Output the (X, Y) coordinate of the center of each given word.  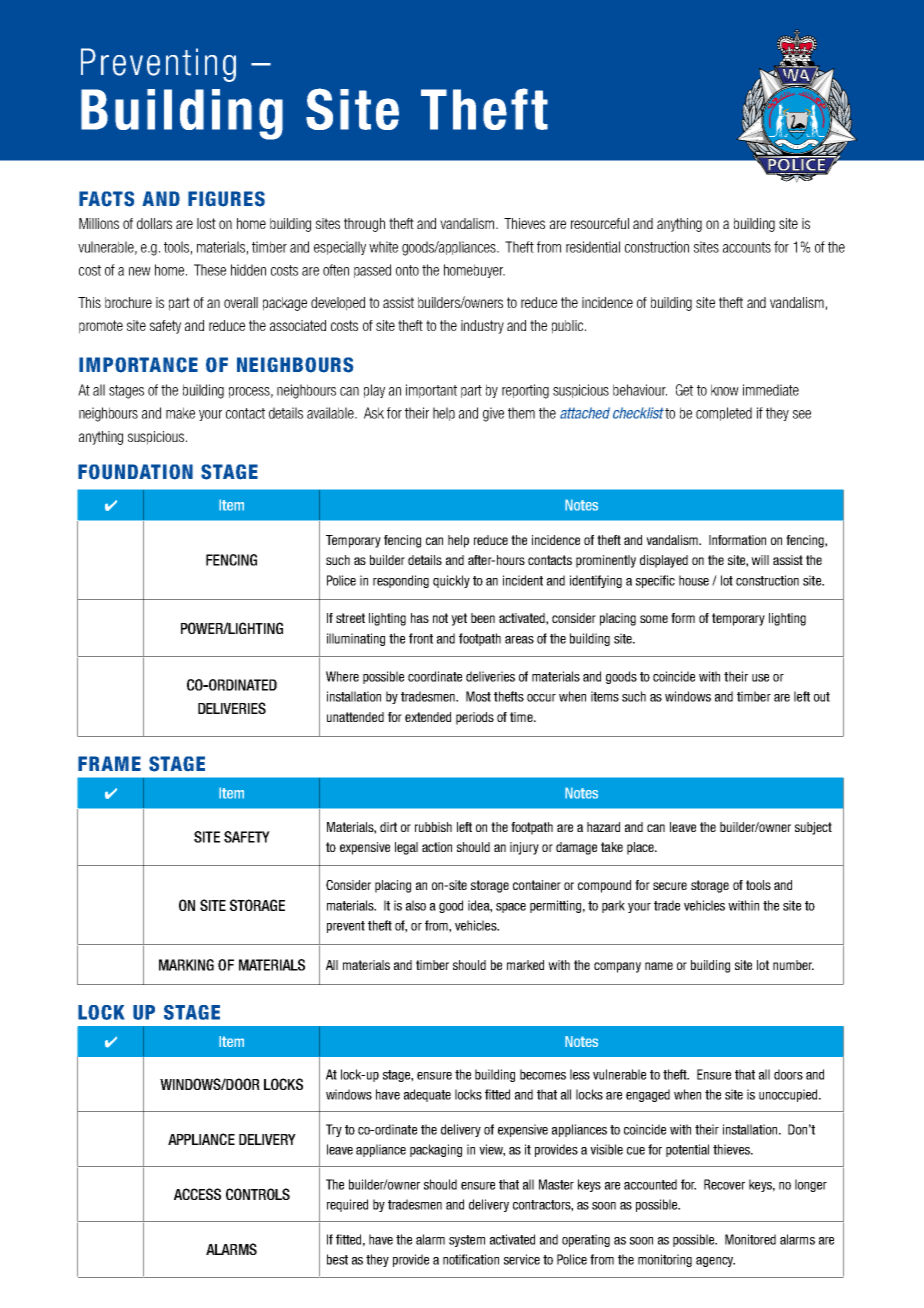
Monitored (750, 1239)
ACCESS (197, 1194)
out (822, 697)
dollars (154, 223)
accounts (747, 247)
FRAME (109, 763)
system (467, 1241)
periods (475, 718)
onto (407, 270)
